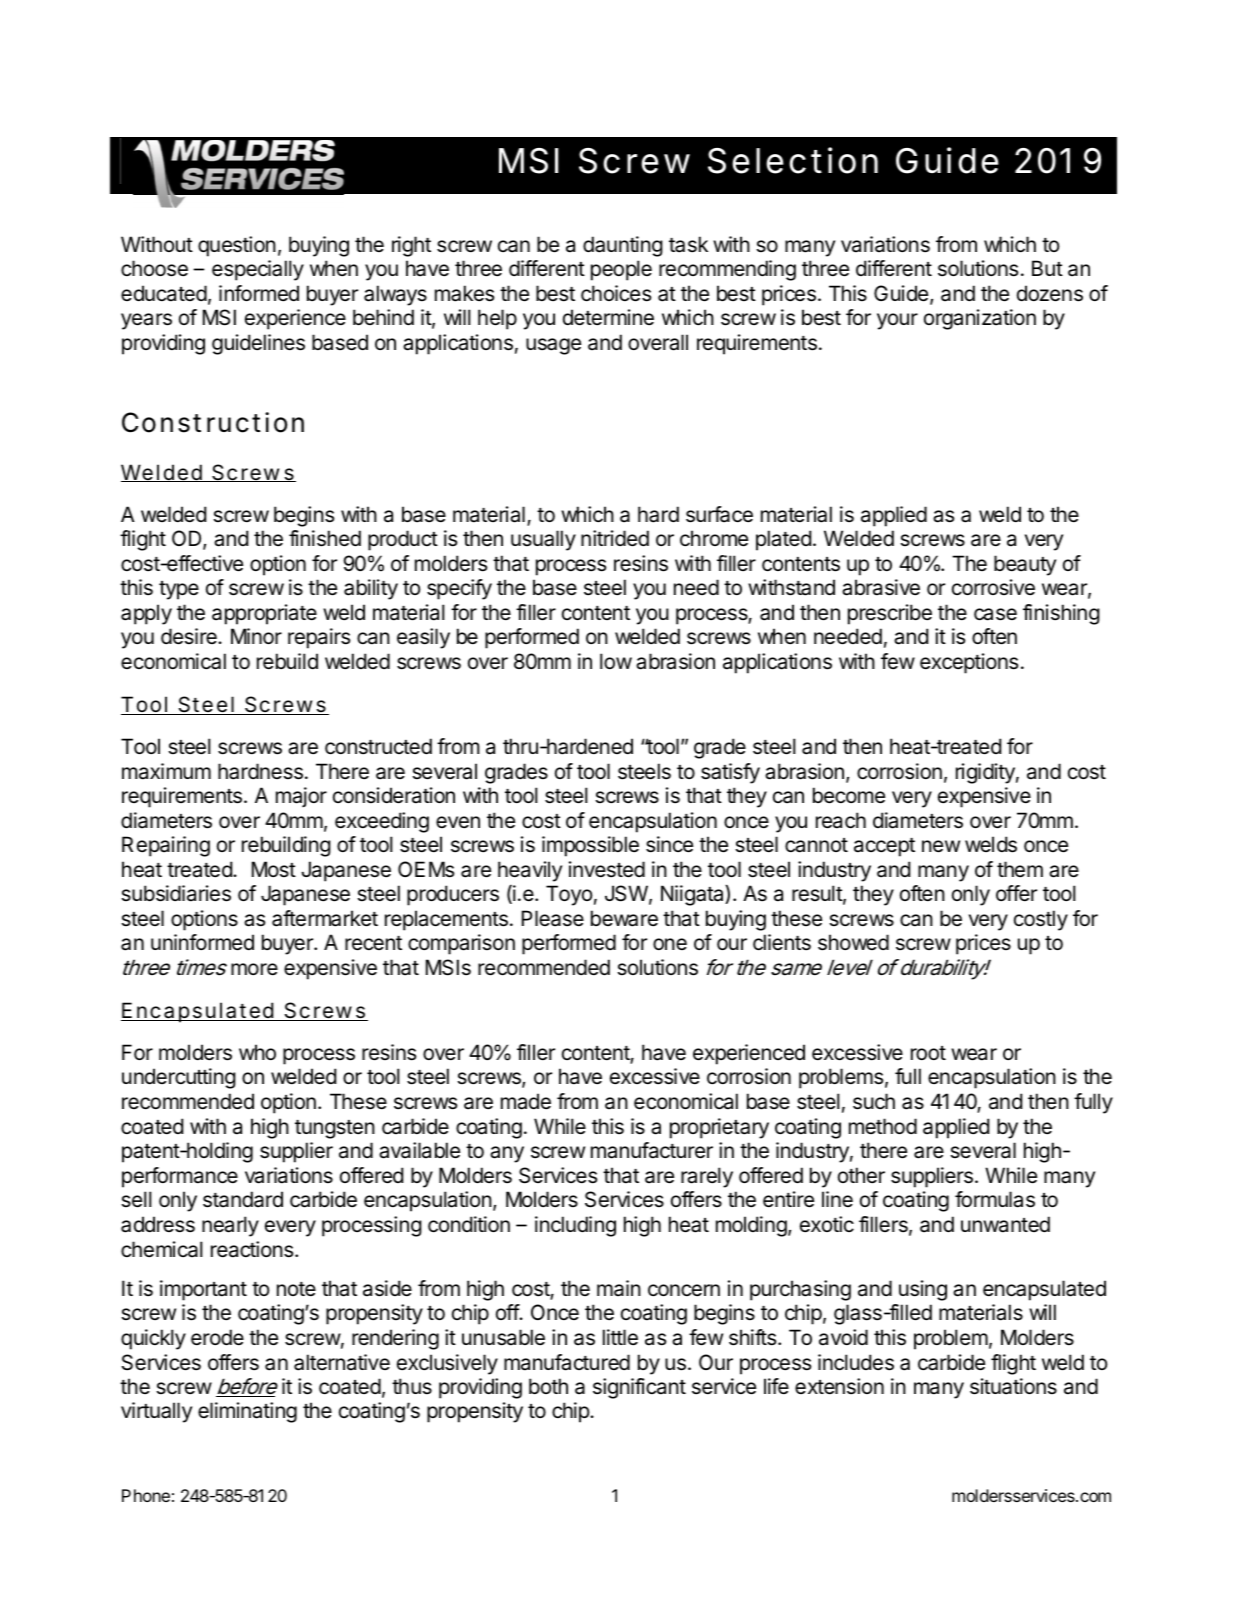 The image size is (1236, 1600). I want to click on But, so click(1047, 268).
